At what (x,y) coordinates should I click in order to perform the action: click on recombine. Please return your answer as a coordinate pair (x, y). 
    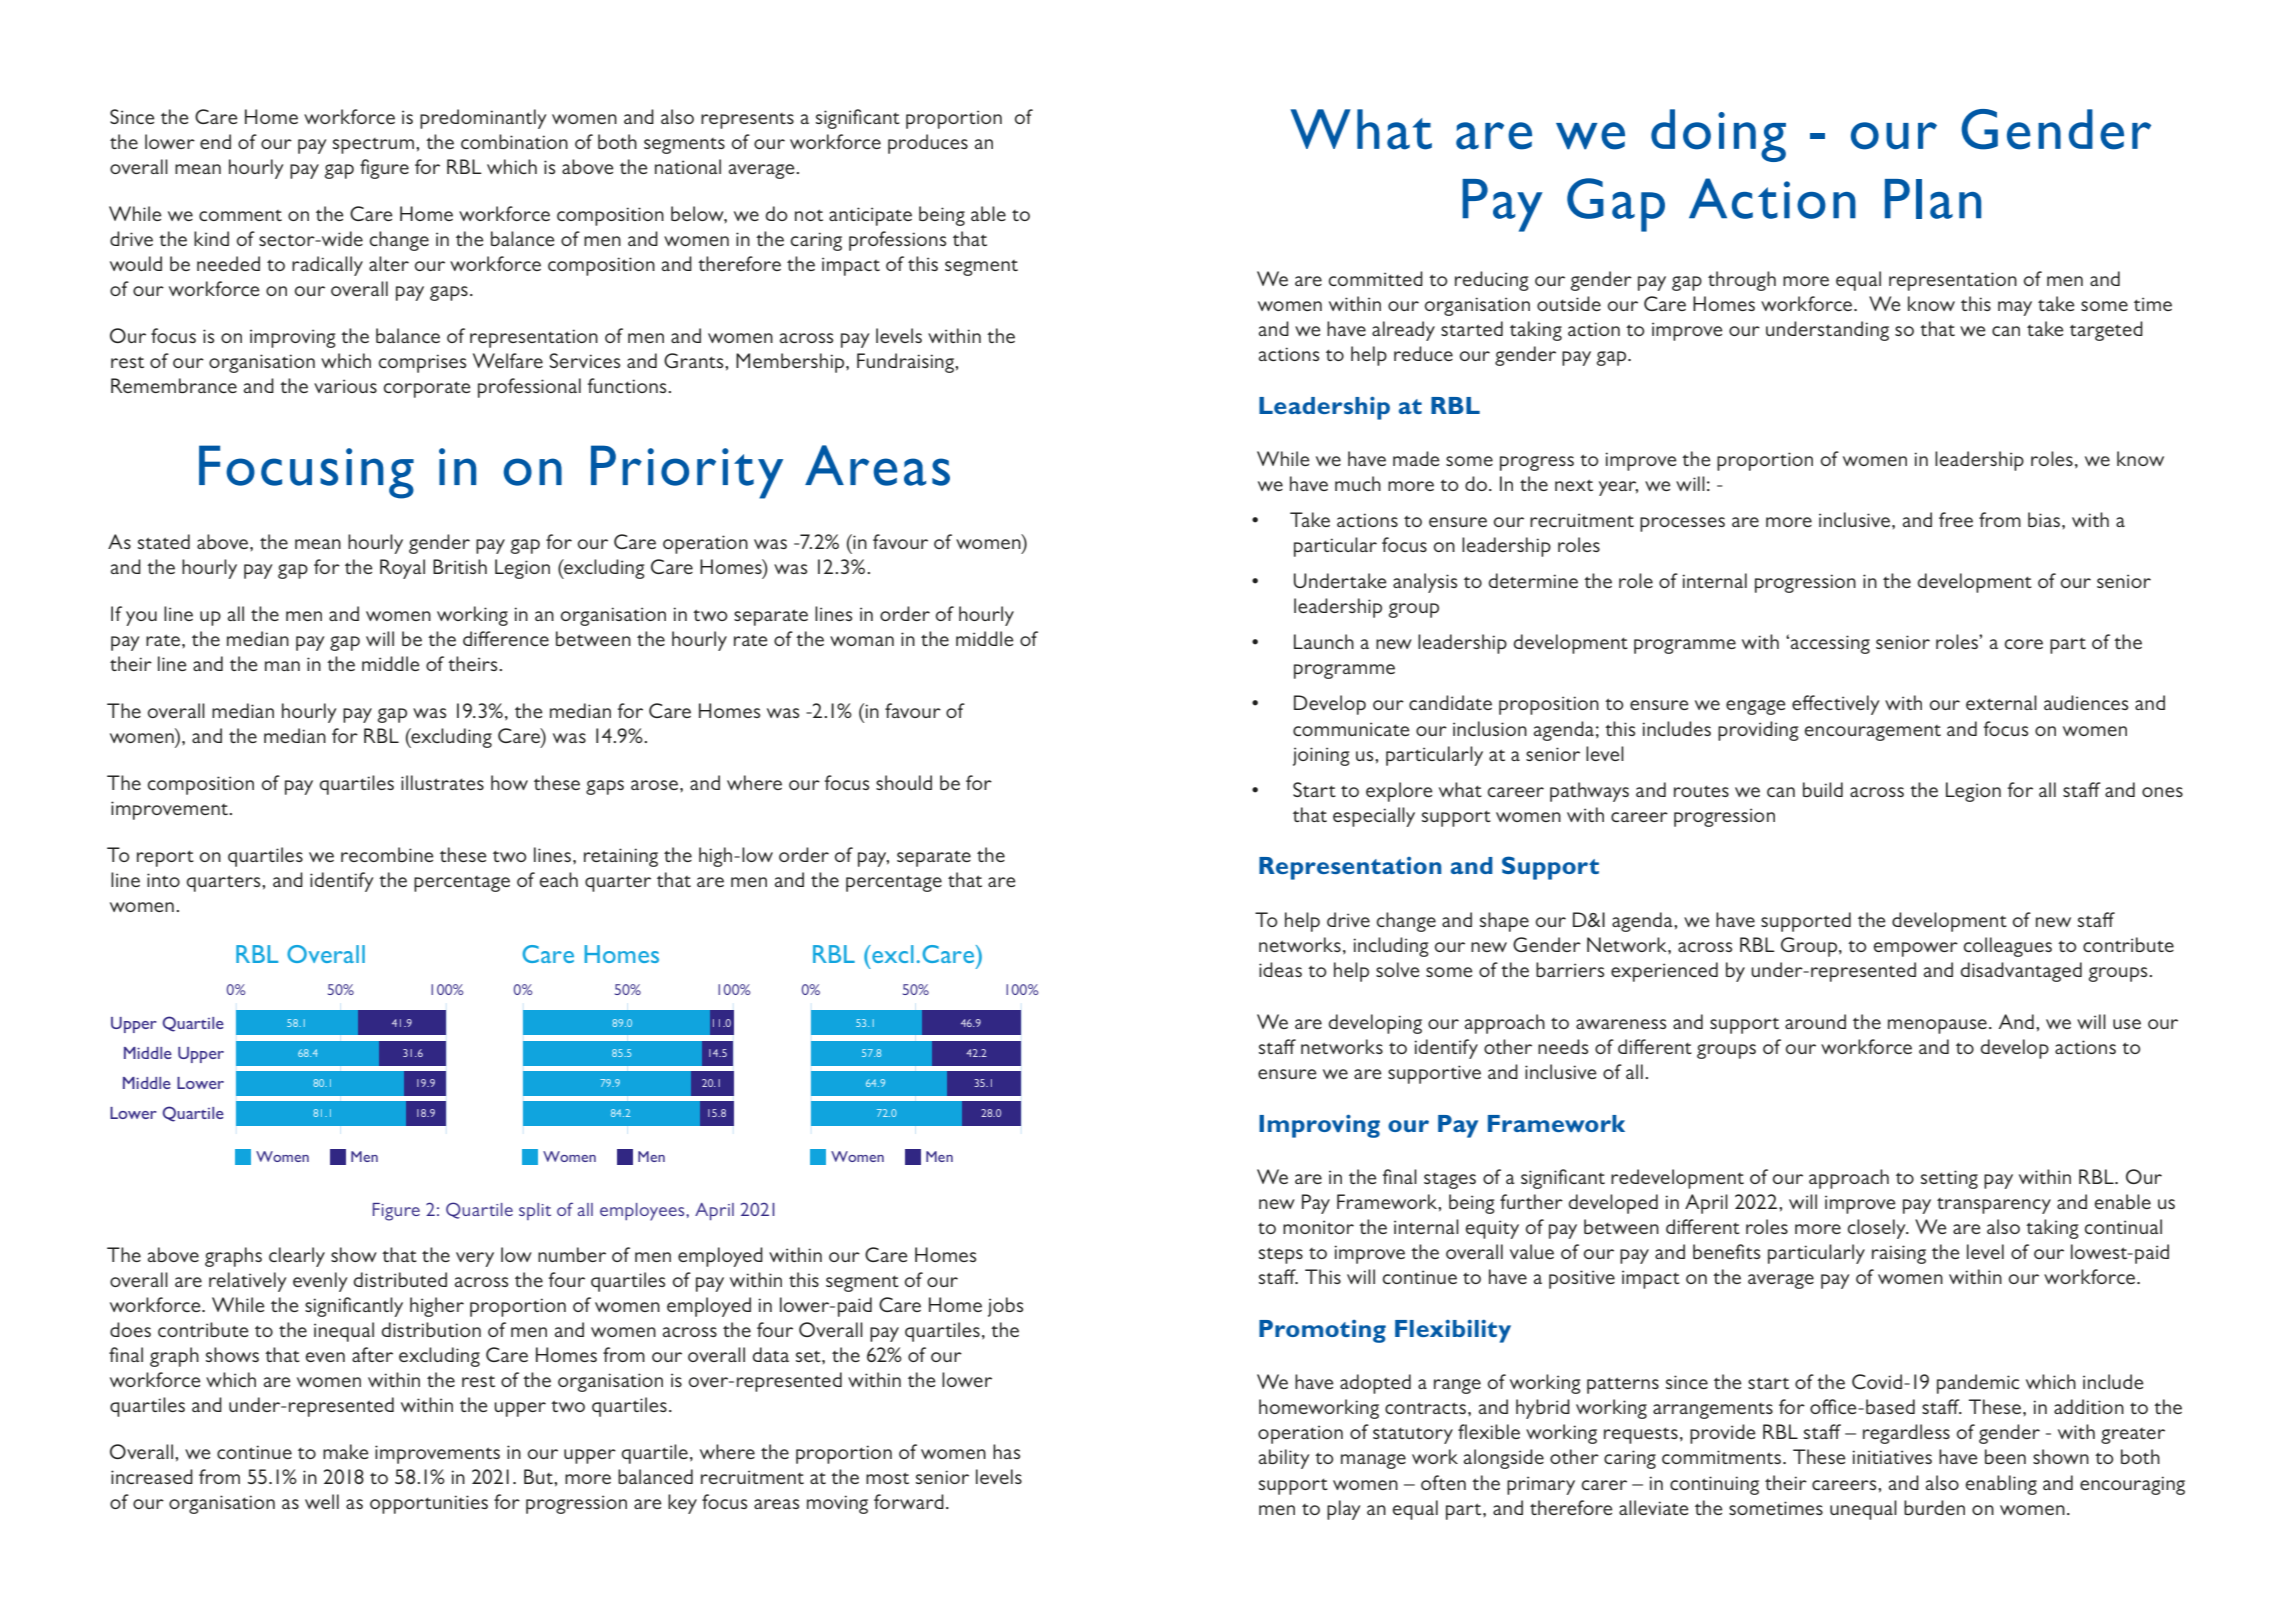
    Looking at the image, I should click on (387, 854).
